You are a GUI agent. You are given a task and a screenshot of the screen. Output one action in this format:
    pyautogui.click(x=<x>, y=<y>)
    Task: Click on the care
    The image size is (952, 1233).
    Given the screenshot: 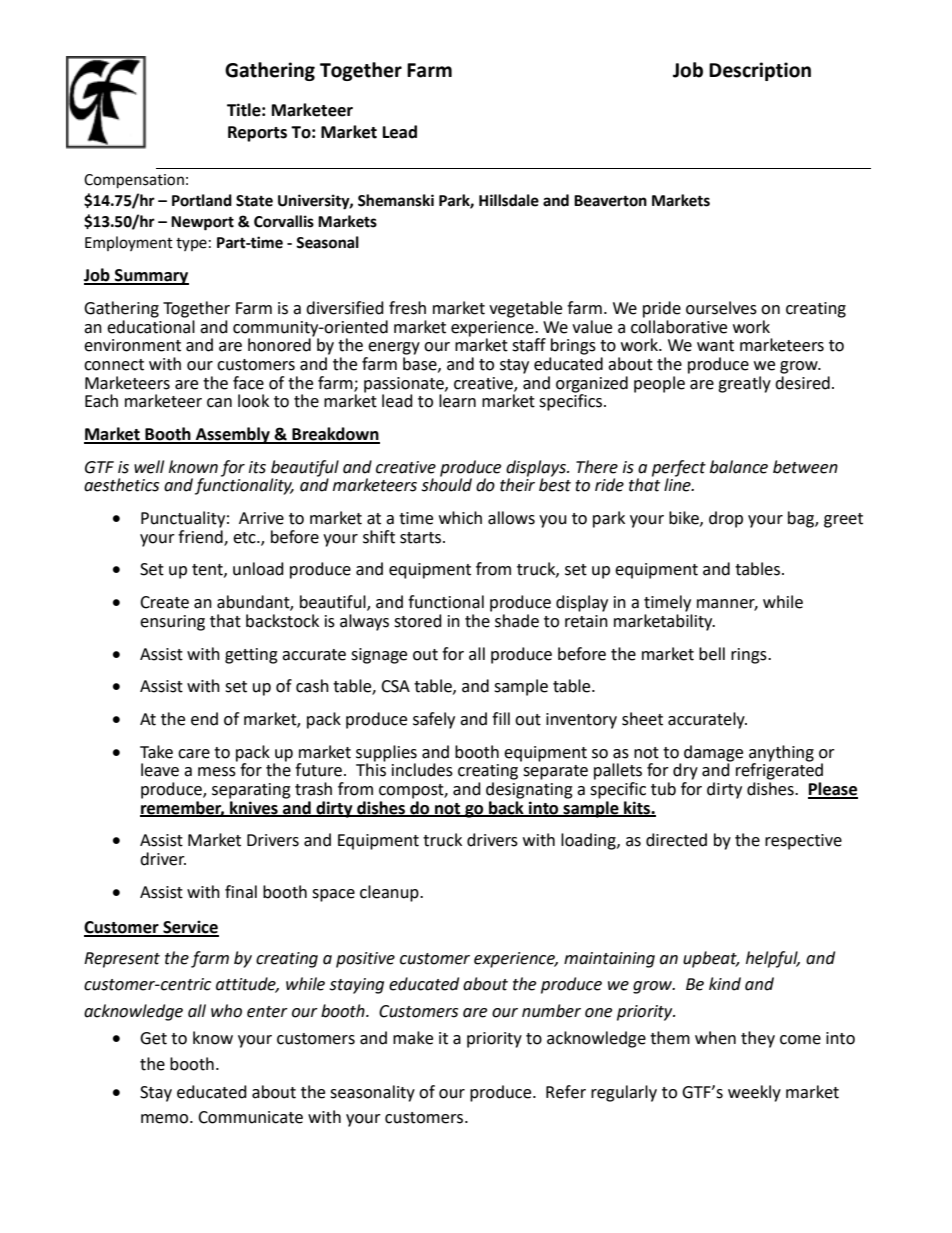 What is the action you would take?
    pyautogui.click(x=194, y=754)
